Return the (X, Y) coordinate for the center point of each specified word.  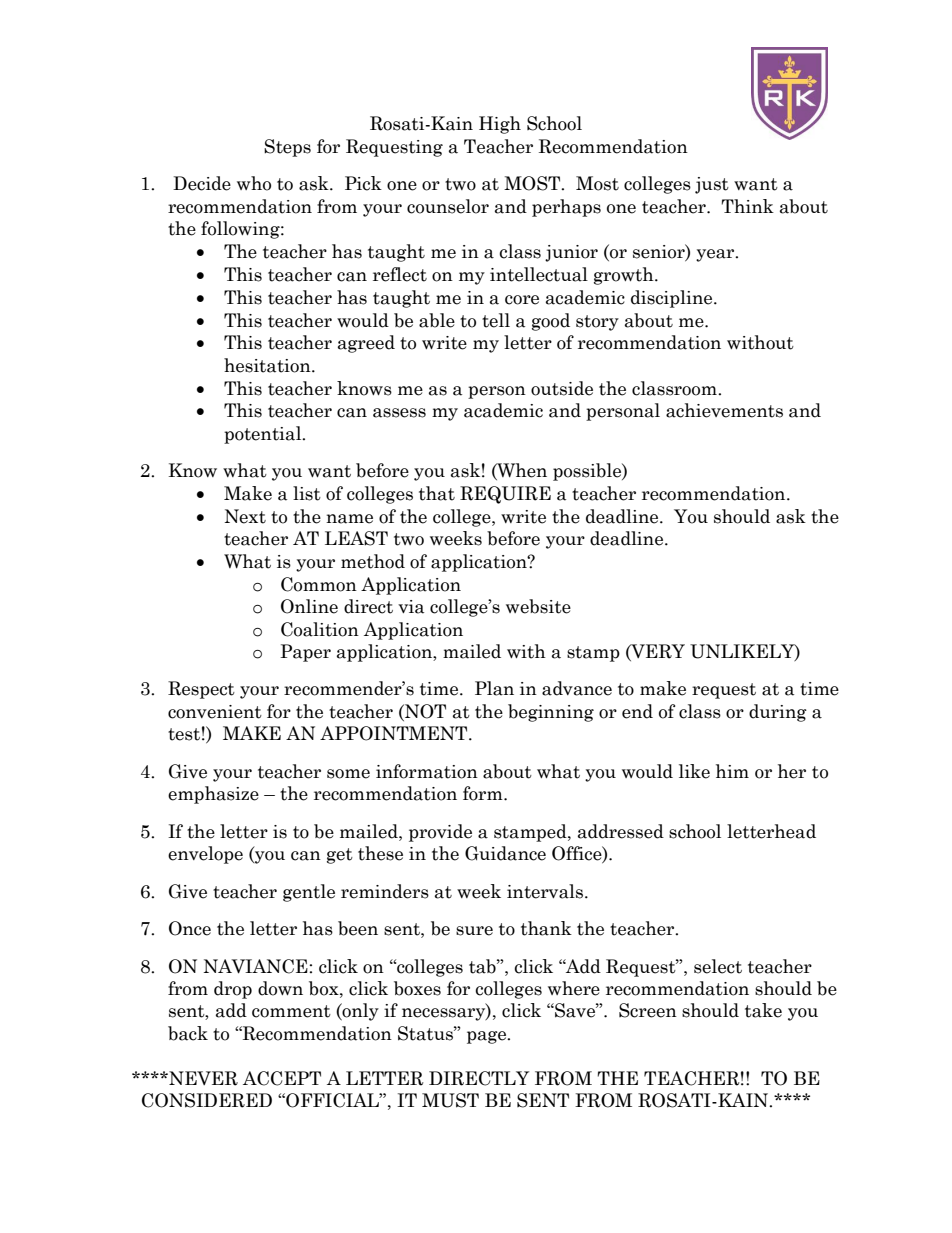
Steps (287, 148)
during (778, 713)
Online (309, 606)
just (712, 185)
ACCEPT (282, 1078)
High (500, 125)
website (538, 606)
